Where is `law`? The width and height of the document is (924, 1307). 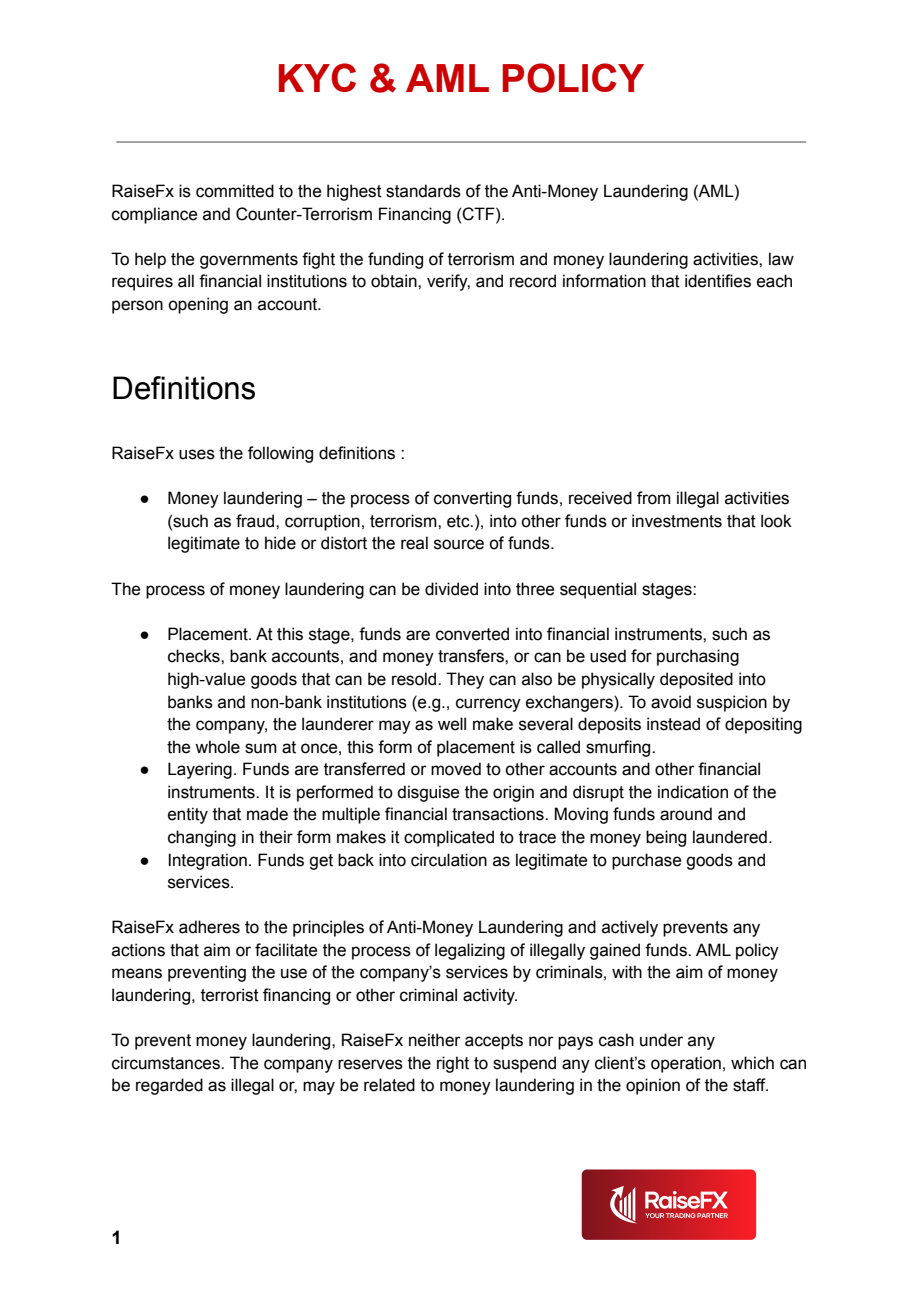 law is located at coordinates (781, 259).
